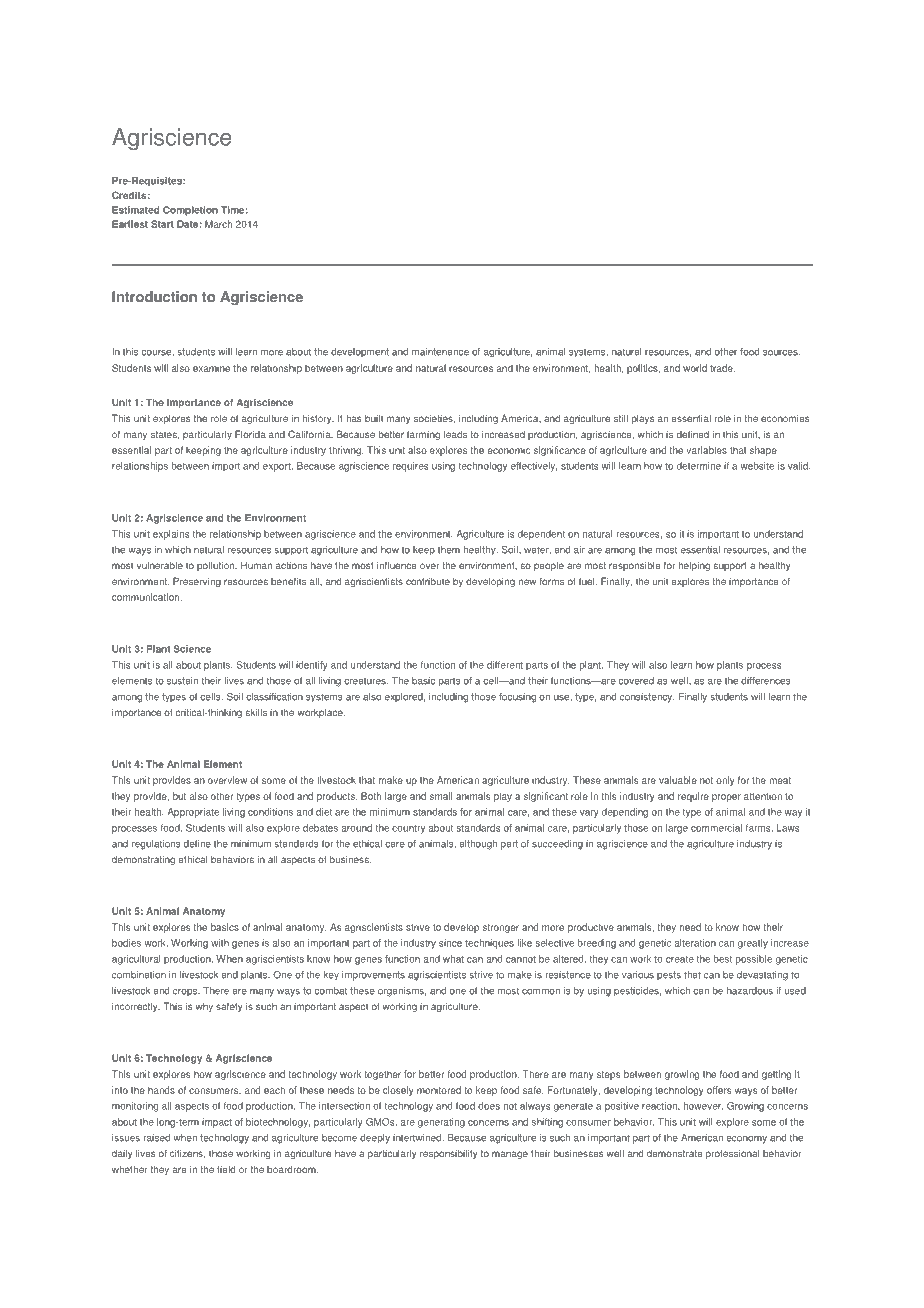 Image resolution: width=924 pixels, height=1308 pixels. I want to click on differences, so click(766, 681).
